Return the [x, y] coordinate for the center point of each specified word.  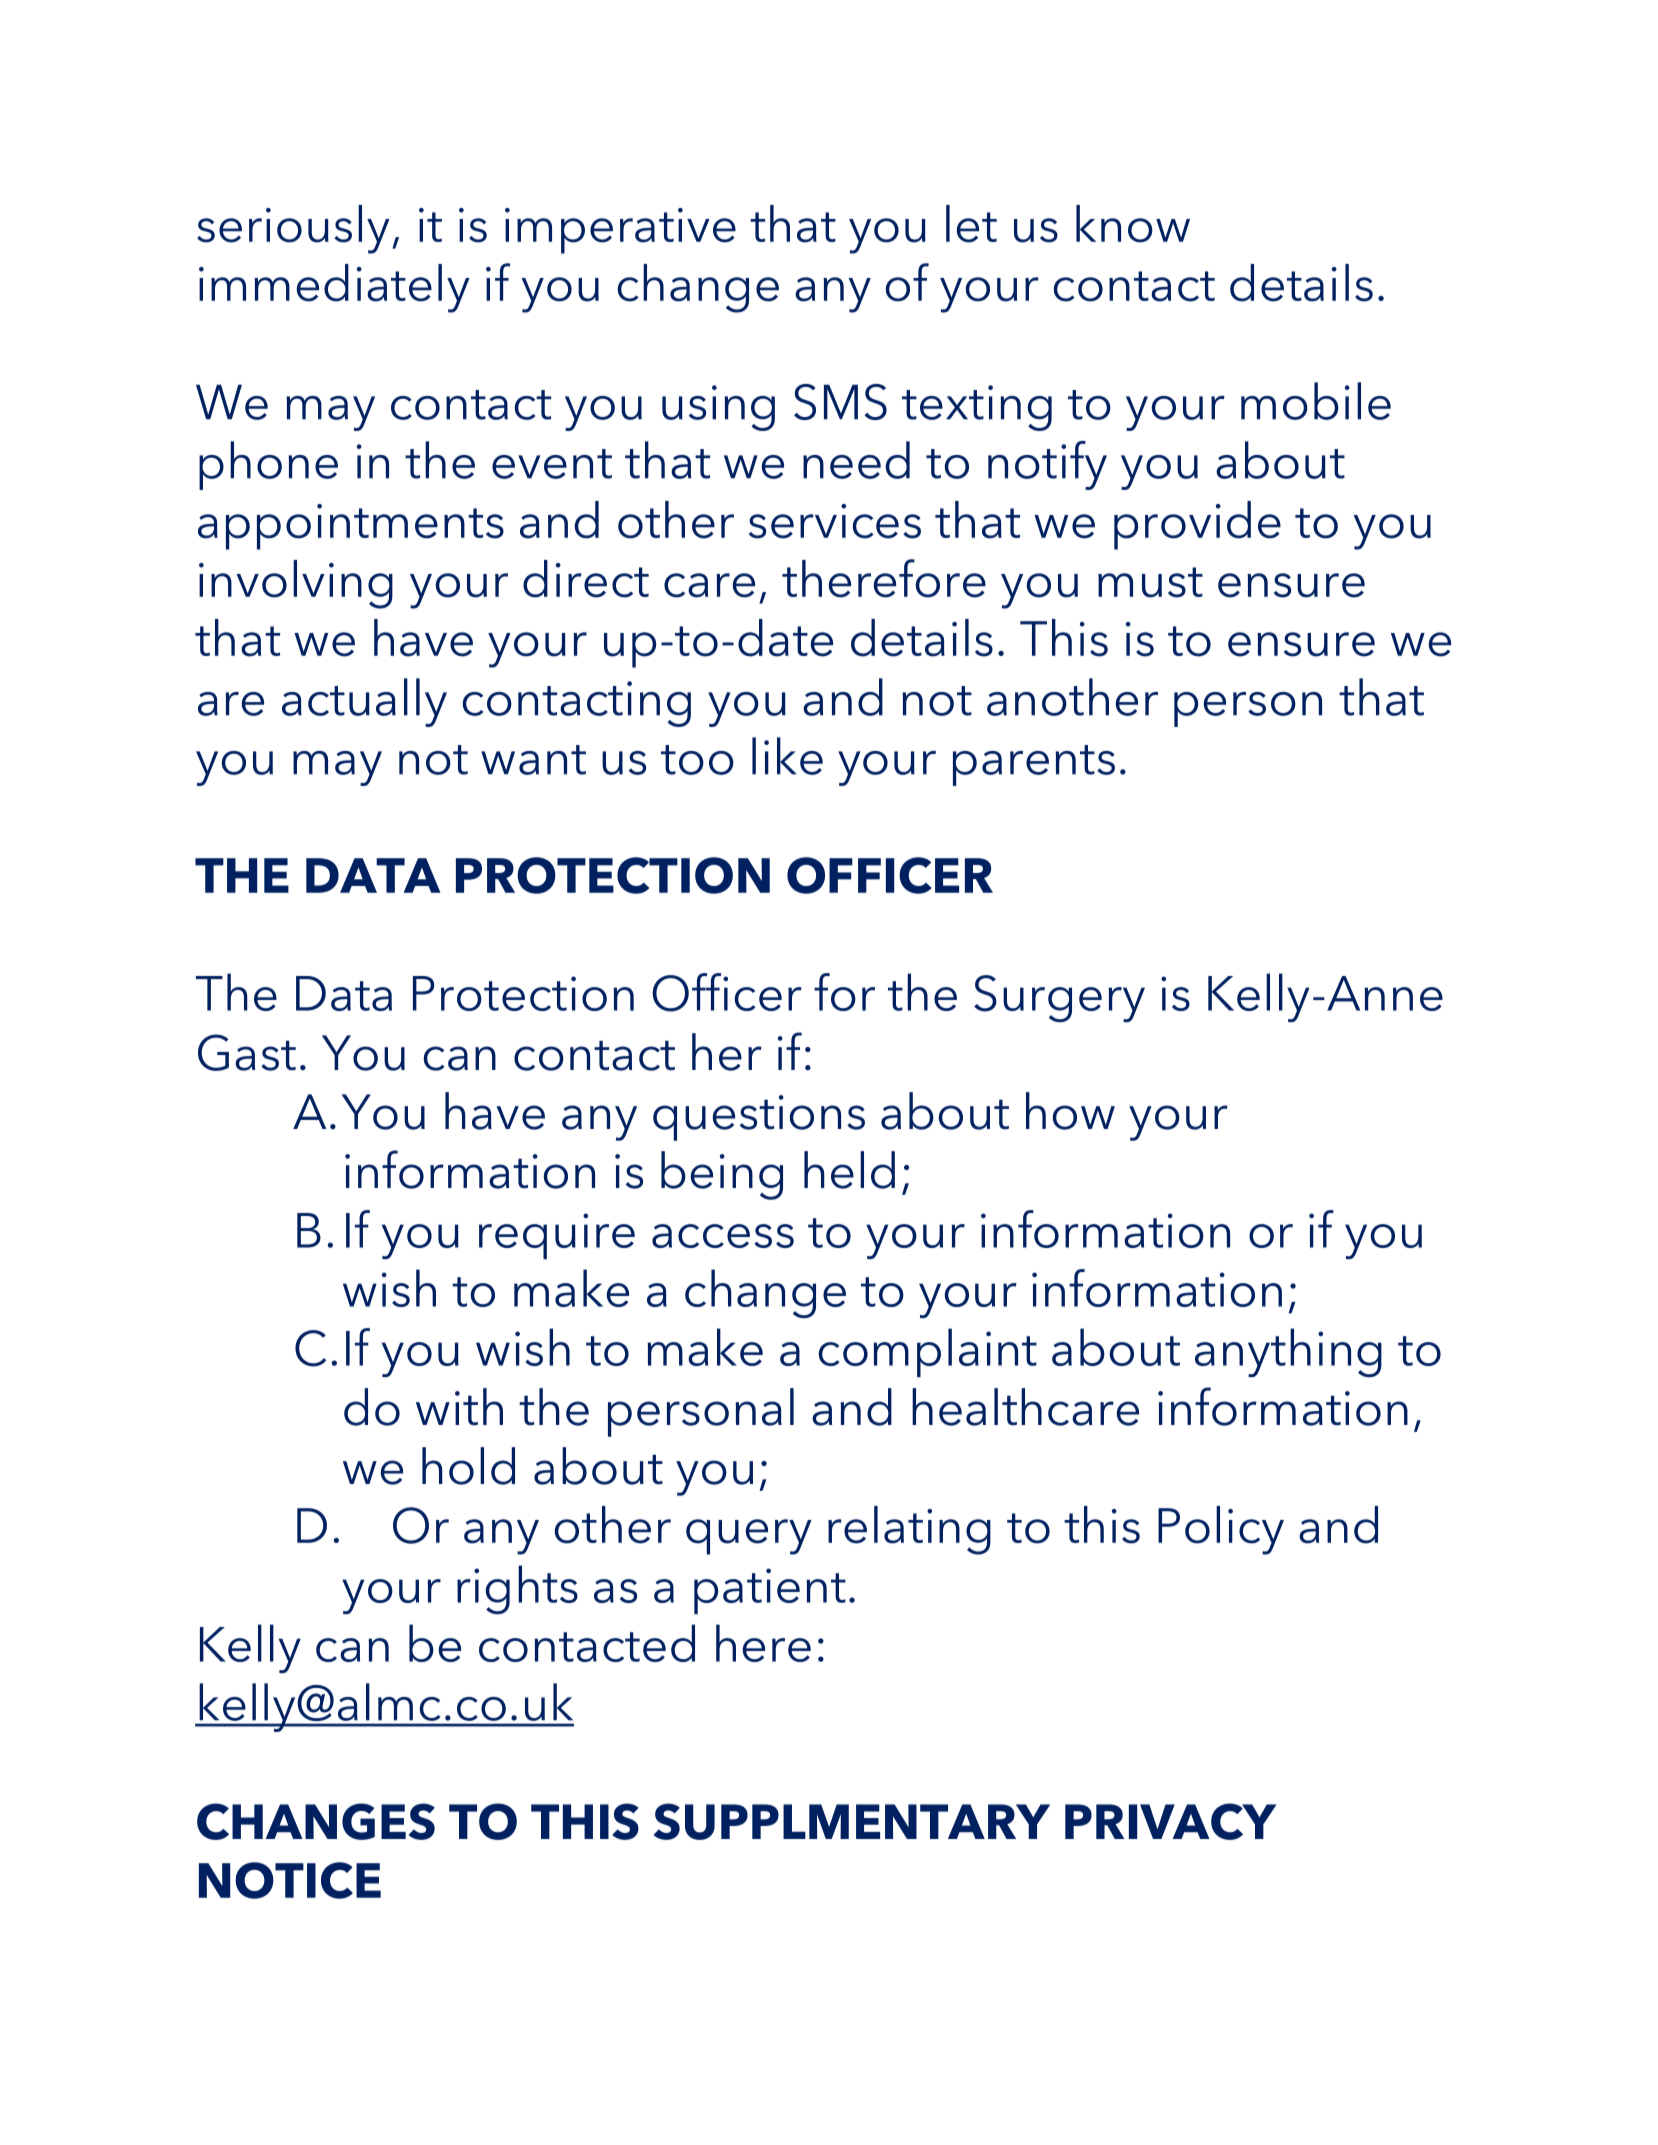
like [787, 756]
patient [770, 1591]
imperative [620, 231]
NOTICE [290, 1880]
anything [1288, 1352]
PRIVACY [1170, 1821]
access [723, 1236]
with [459, 1407]
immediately [334, 288]
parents [1034, 765]
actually [364, 702]
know [1133, 224]
